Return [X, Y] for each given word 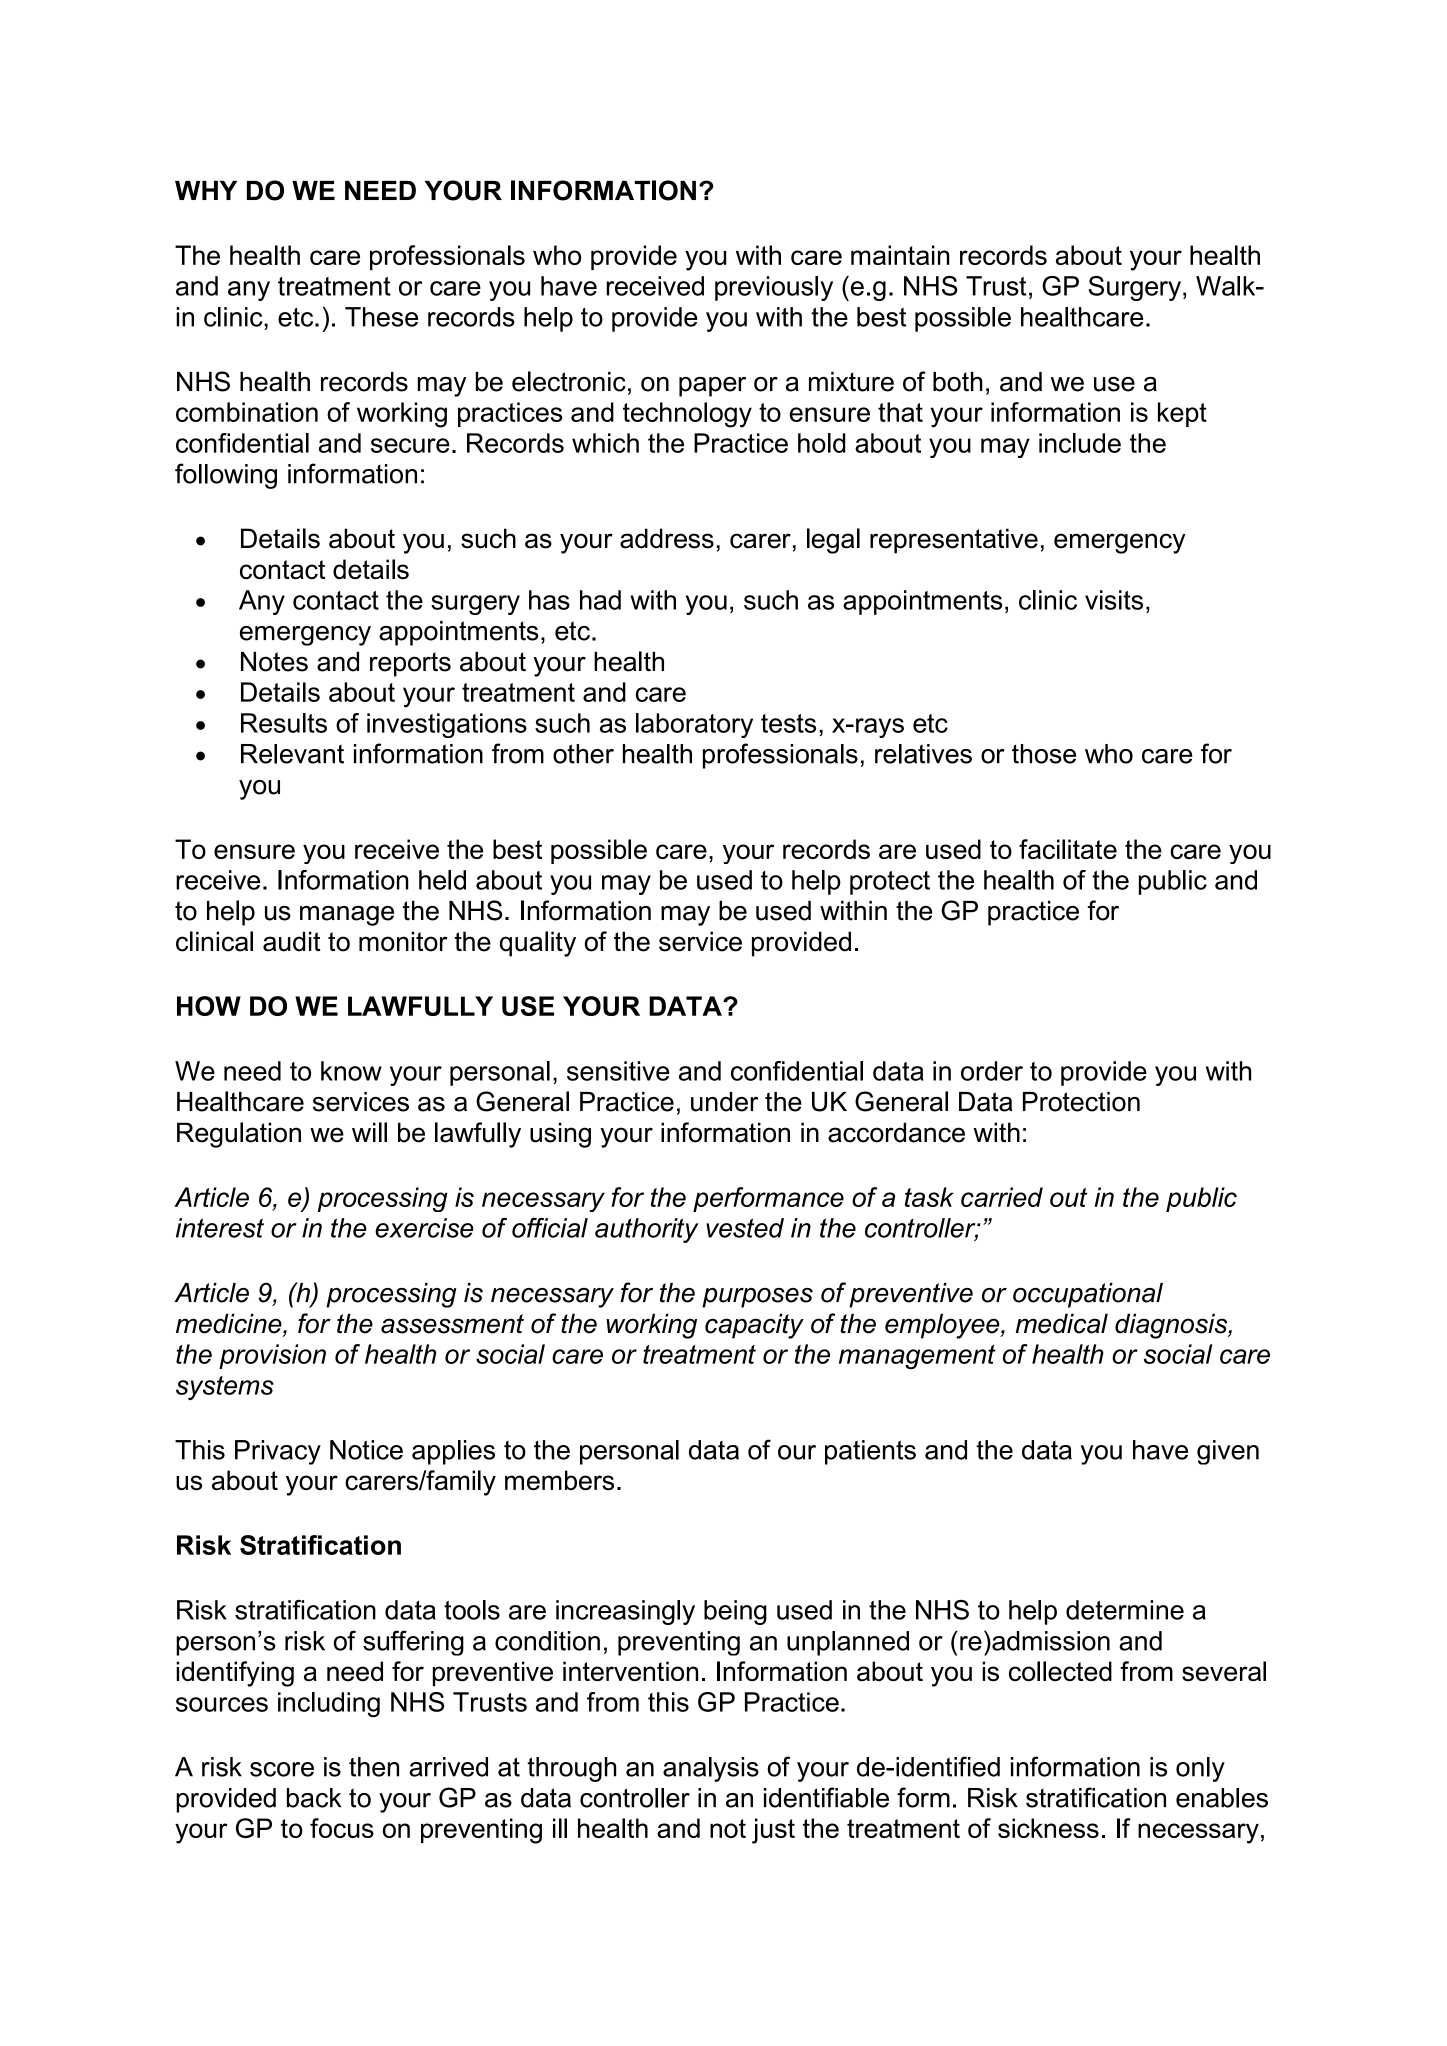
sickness [1048, 1828]
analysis [711, 1769]
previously [774, 288]
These [381, 317]
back [314, 1798]
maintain [900, 255]
